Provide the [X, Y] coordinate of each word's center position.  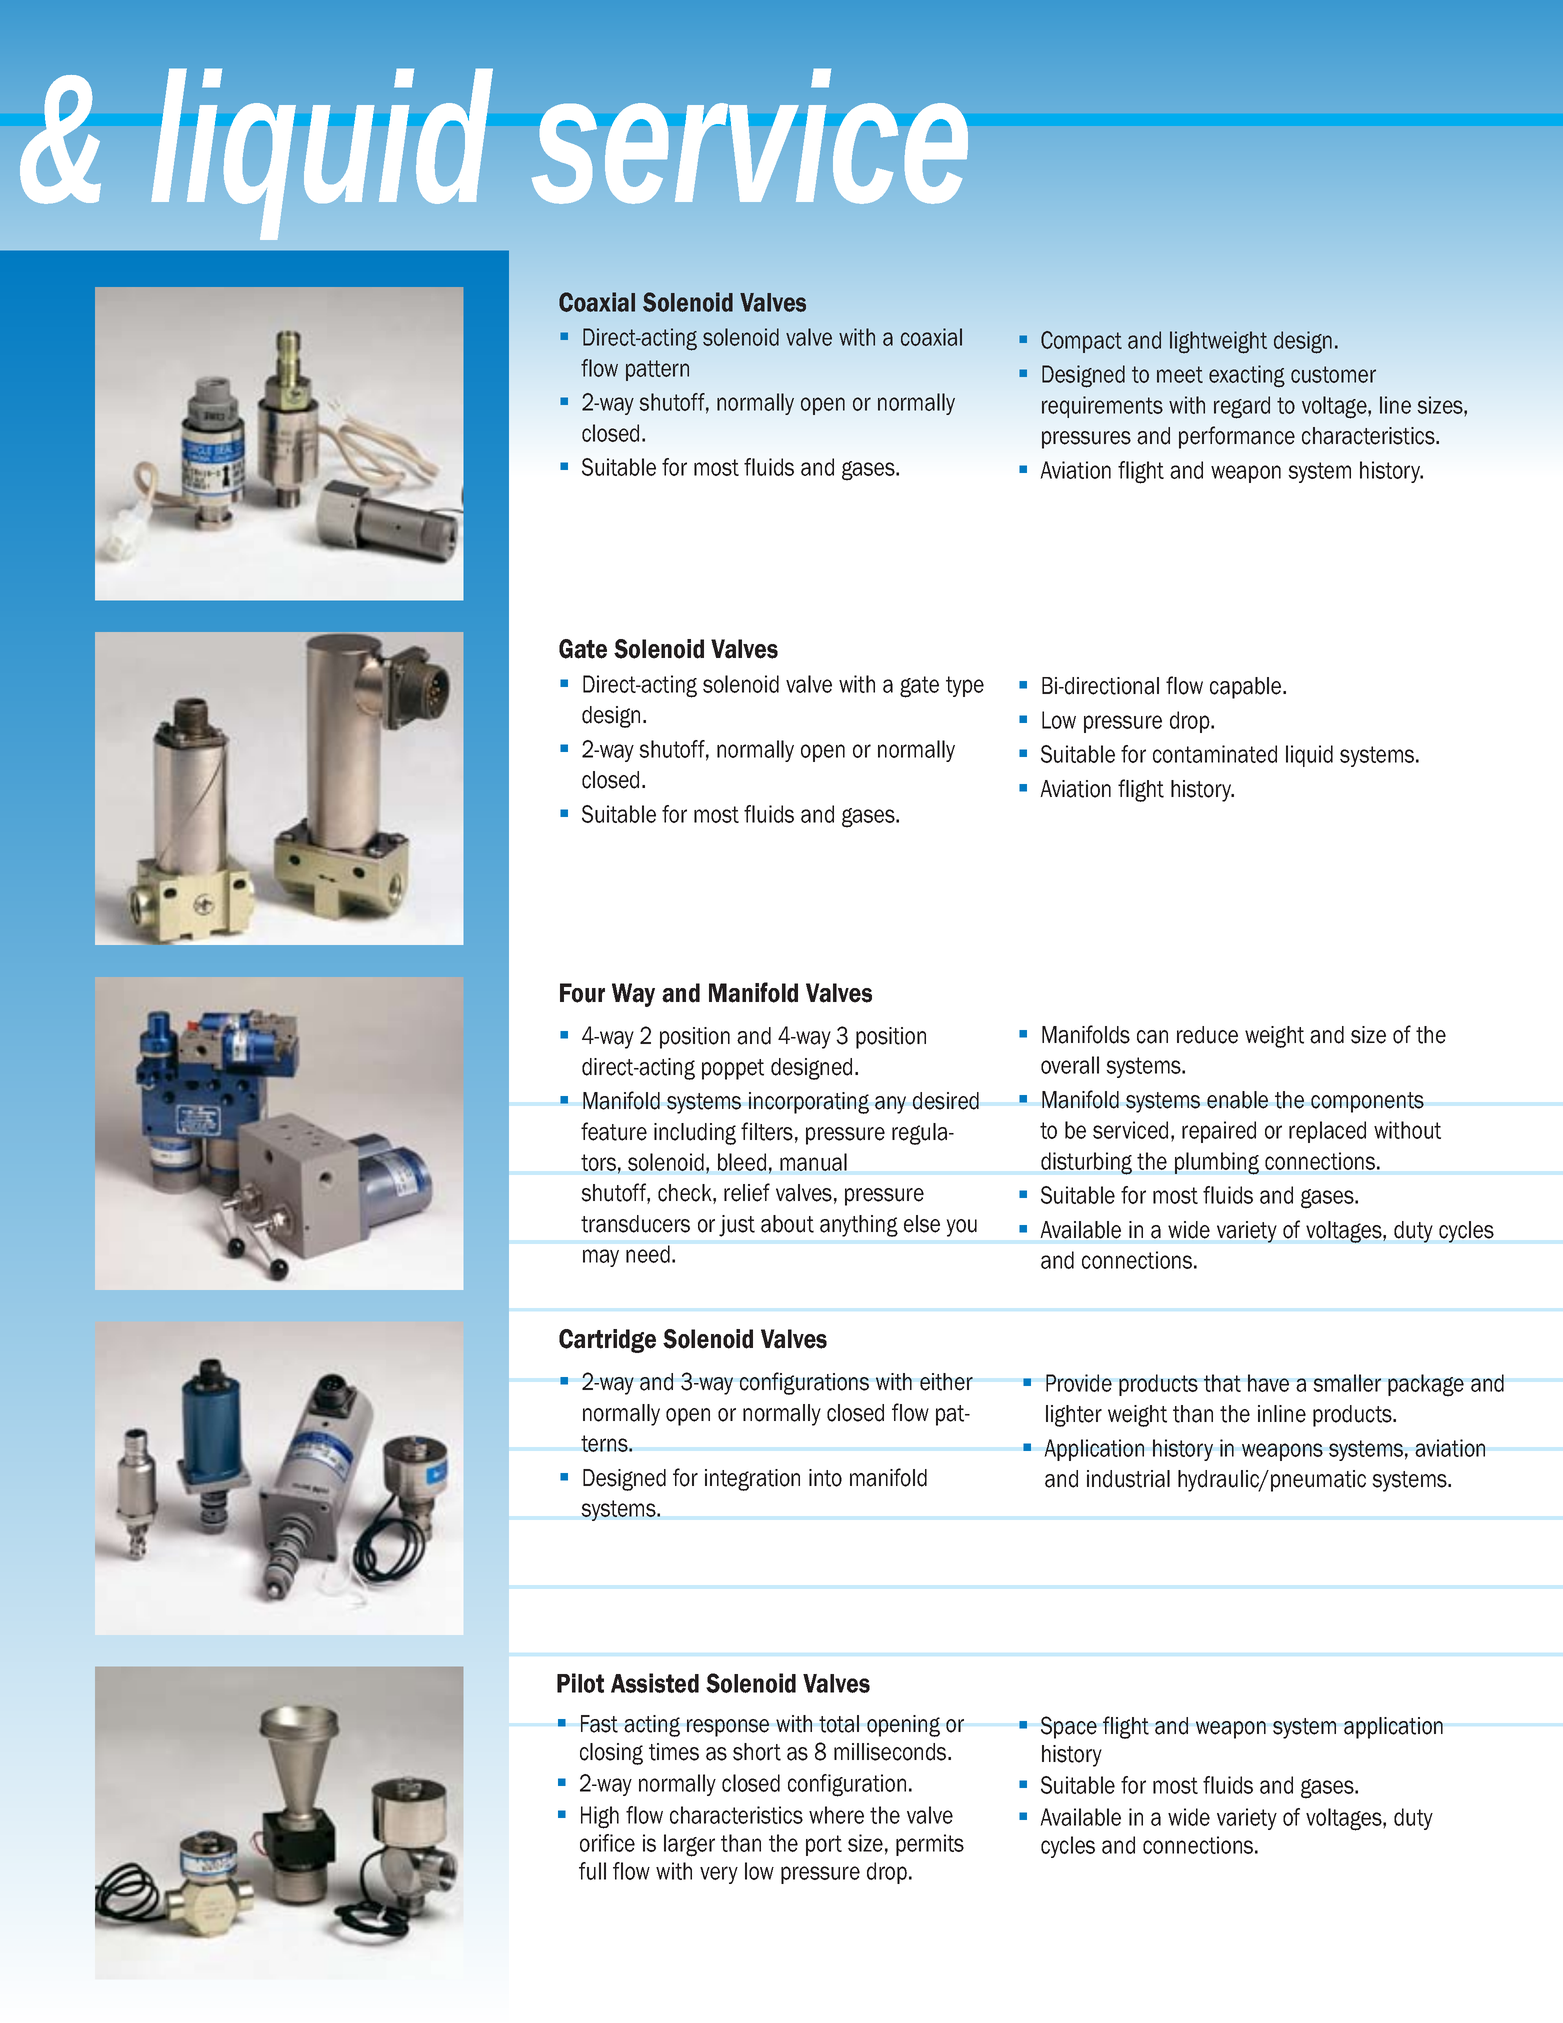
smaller [1347, 1383]
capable [1247, 688]
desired [946, 1101]
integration [752, 1480]
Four [582, 993]
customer [1333, 374]
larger [689, 1845]
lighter [1074, 1416]
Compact [1081, 342]
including [695, 1134]
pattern [657, 370]
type [965, 686]
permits [930, 1845]
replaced [1327, 1132]
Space [1069, 1727]
